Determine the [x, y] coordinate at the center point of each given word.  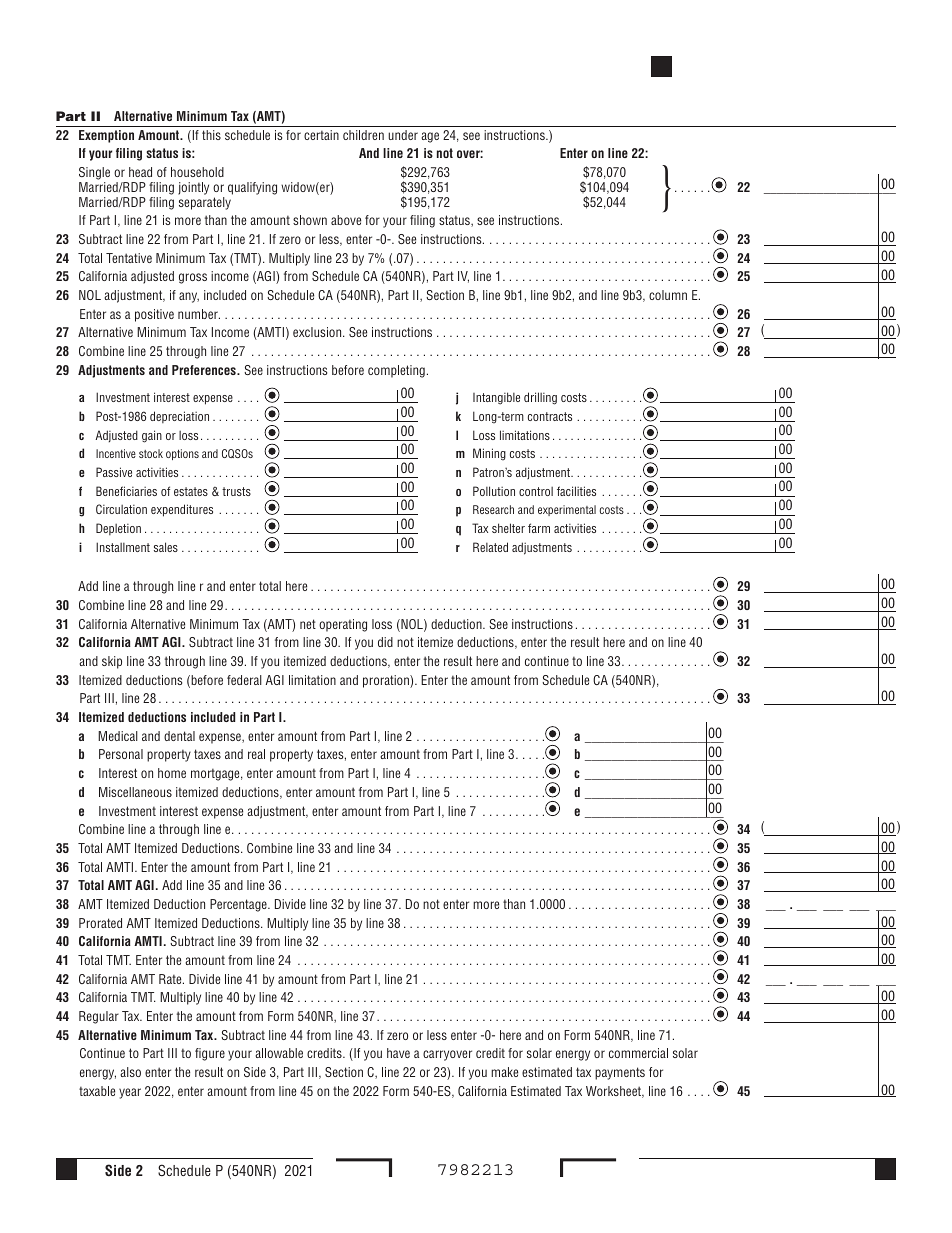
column [668, 295]
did [385, 642]
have [398, 1053]
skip [112, 662]
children [363, 135]
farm [539, 528]
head [140, 172]
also [130, 1072]
